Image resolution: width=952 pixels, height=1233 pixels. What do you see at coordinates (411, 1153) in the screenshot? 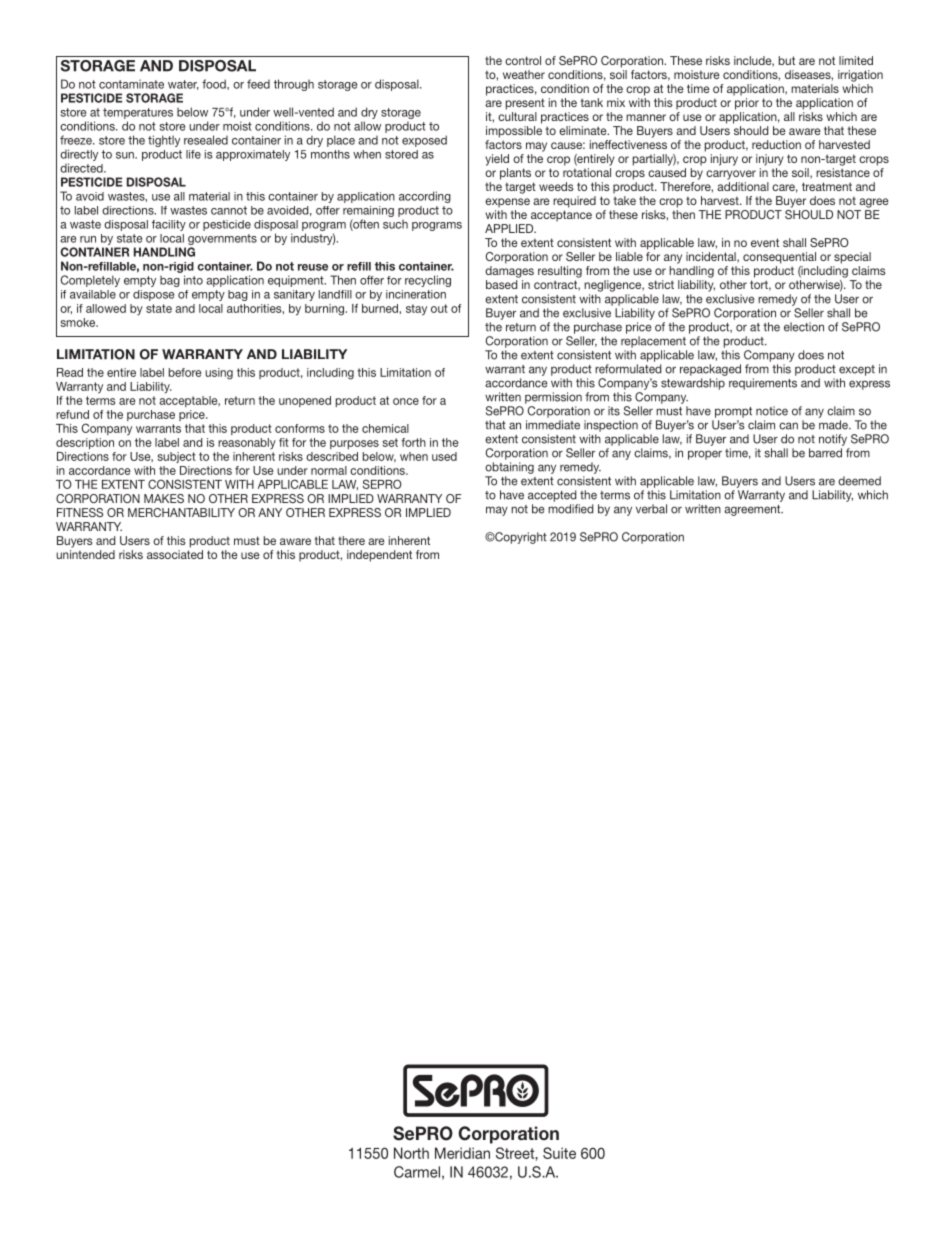
I see `North` at bounding box center [411, 1153].
